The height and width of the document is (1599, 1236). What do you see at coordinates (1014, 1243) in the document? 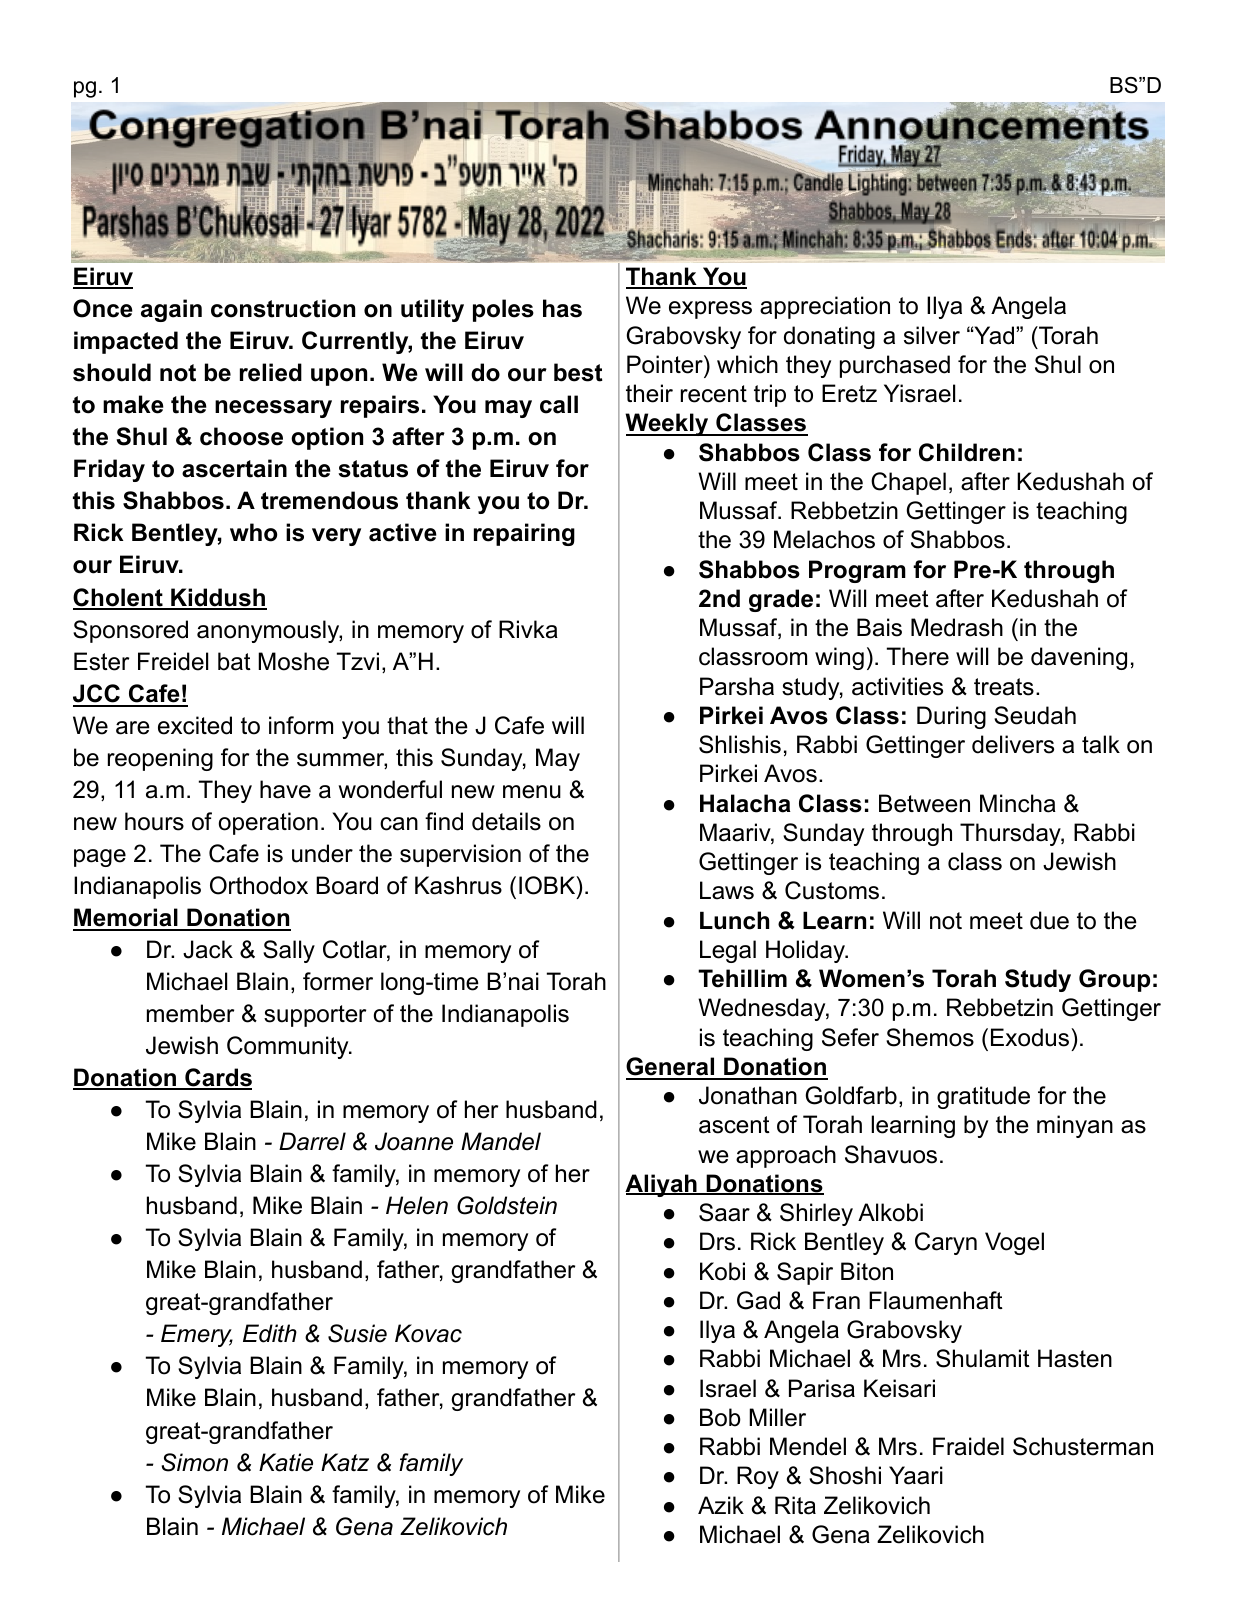
I see `Vogel` at bounding box center [1014, 1243].
